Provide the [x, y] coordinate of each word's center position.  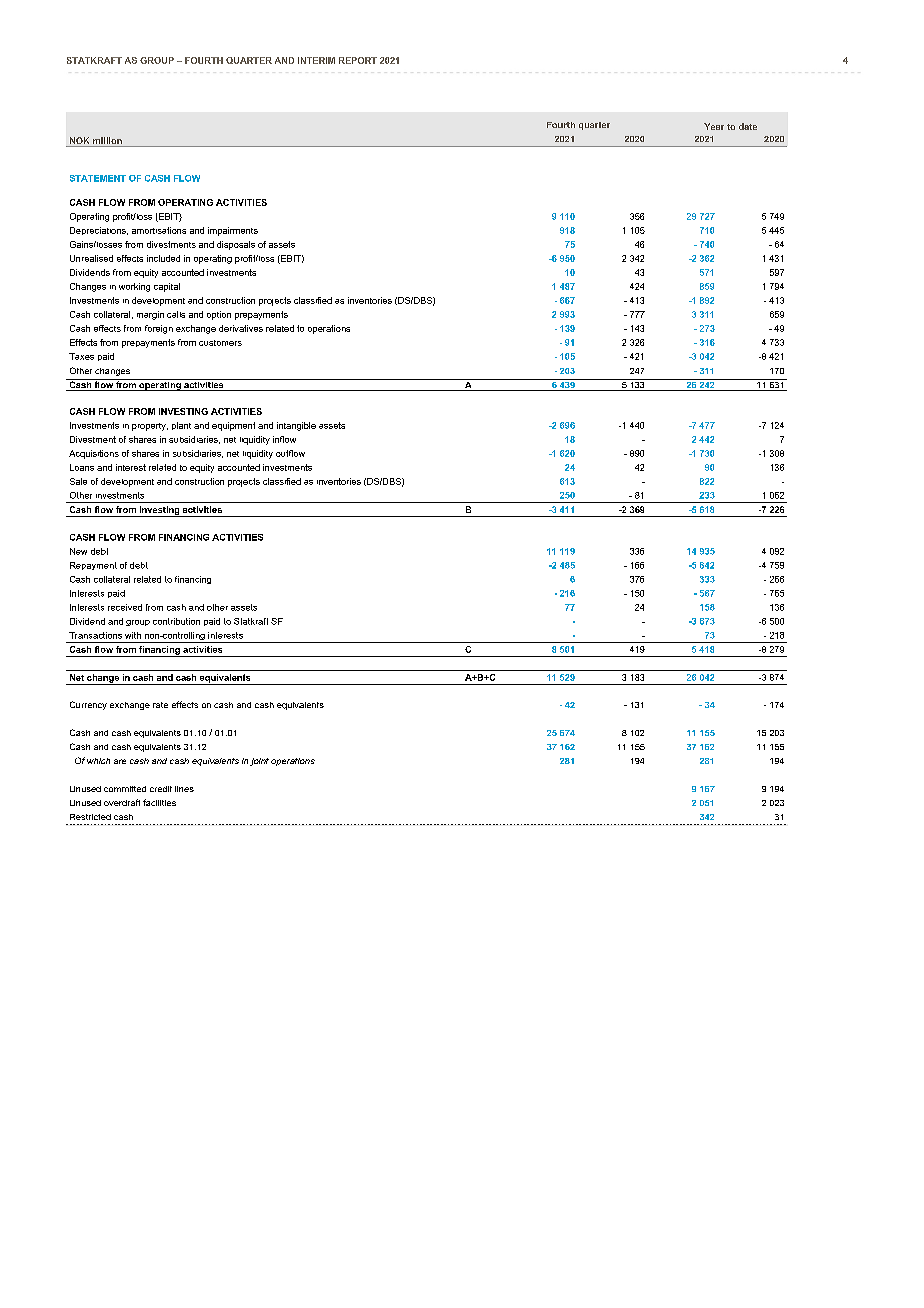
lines [184, 789]
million [107, 142]
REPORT [358, 60]
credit [161, 789]
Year [714, 126]
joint [259, 762]
